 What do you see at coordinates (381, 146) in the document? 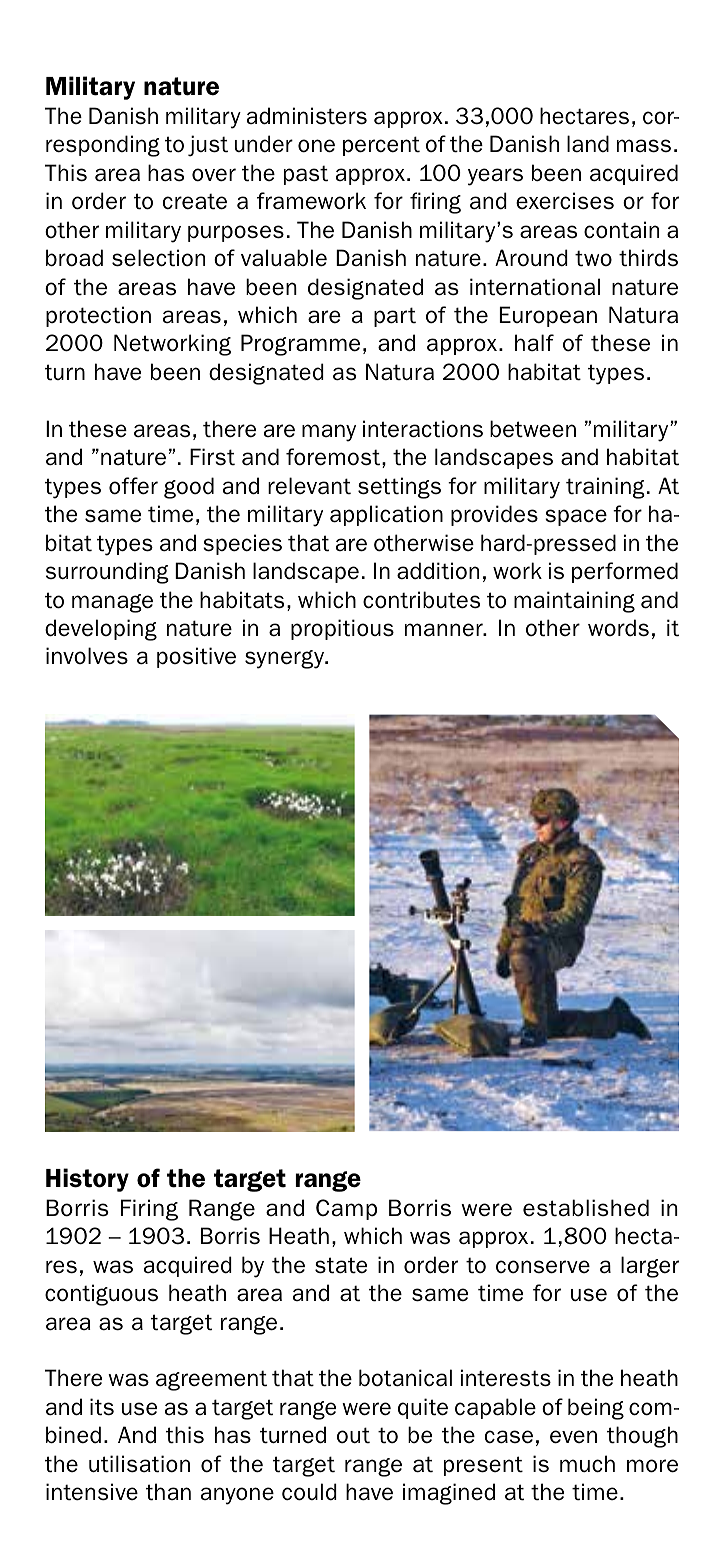
I see `percent` at bounding box center [381, 146].
